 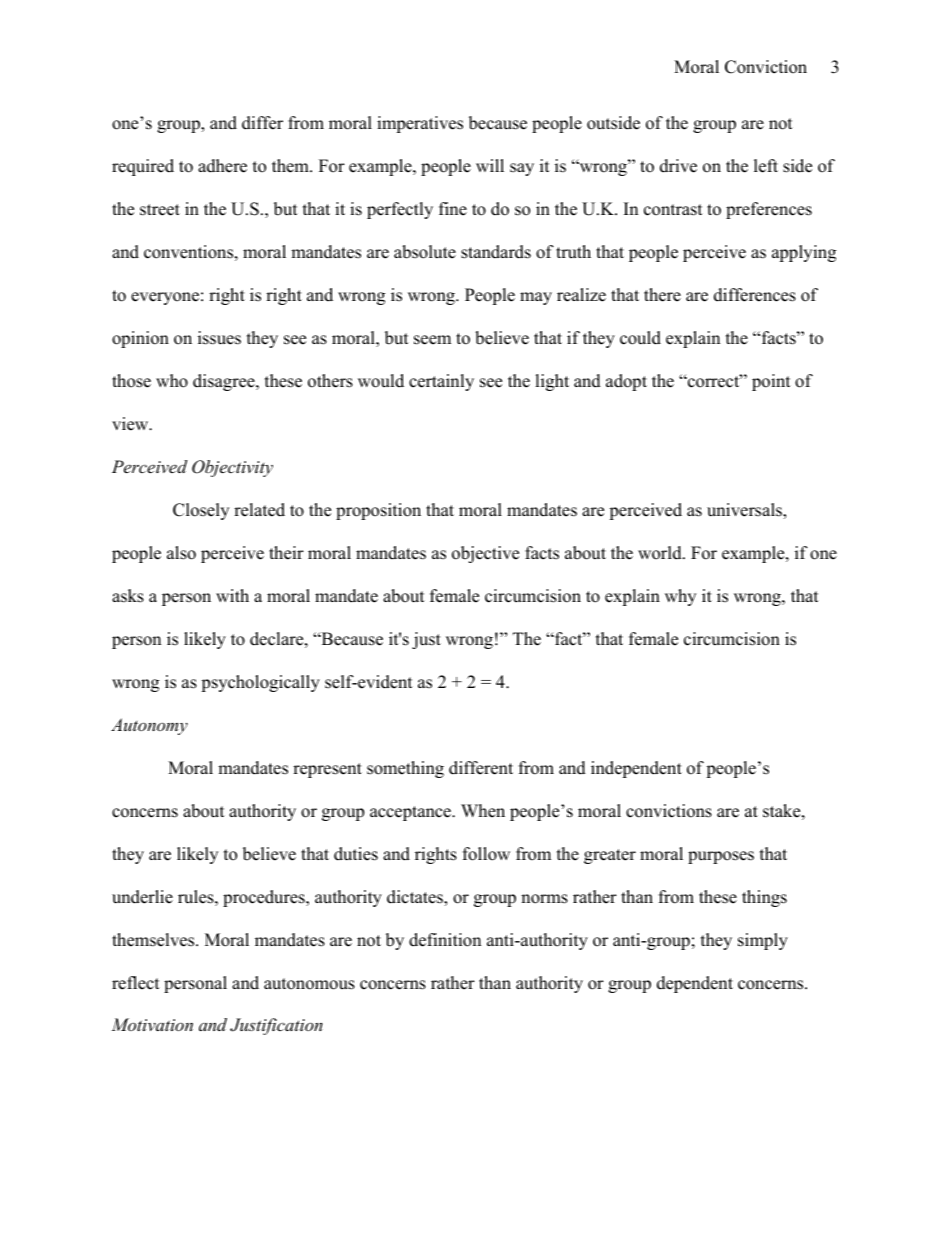 What do you see at coordinates (485, 554) in the screenshot?
I see `objective` at bounding box center [485, 554].
